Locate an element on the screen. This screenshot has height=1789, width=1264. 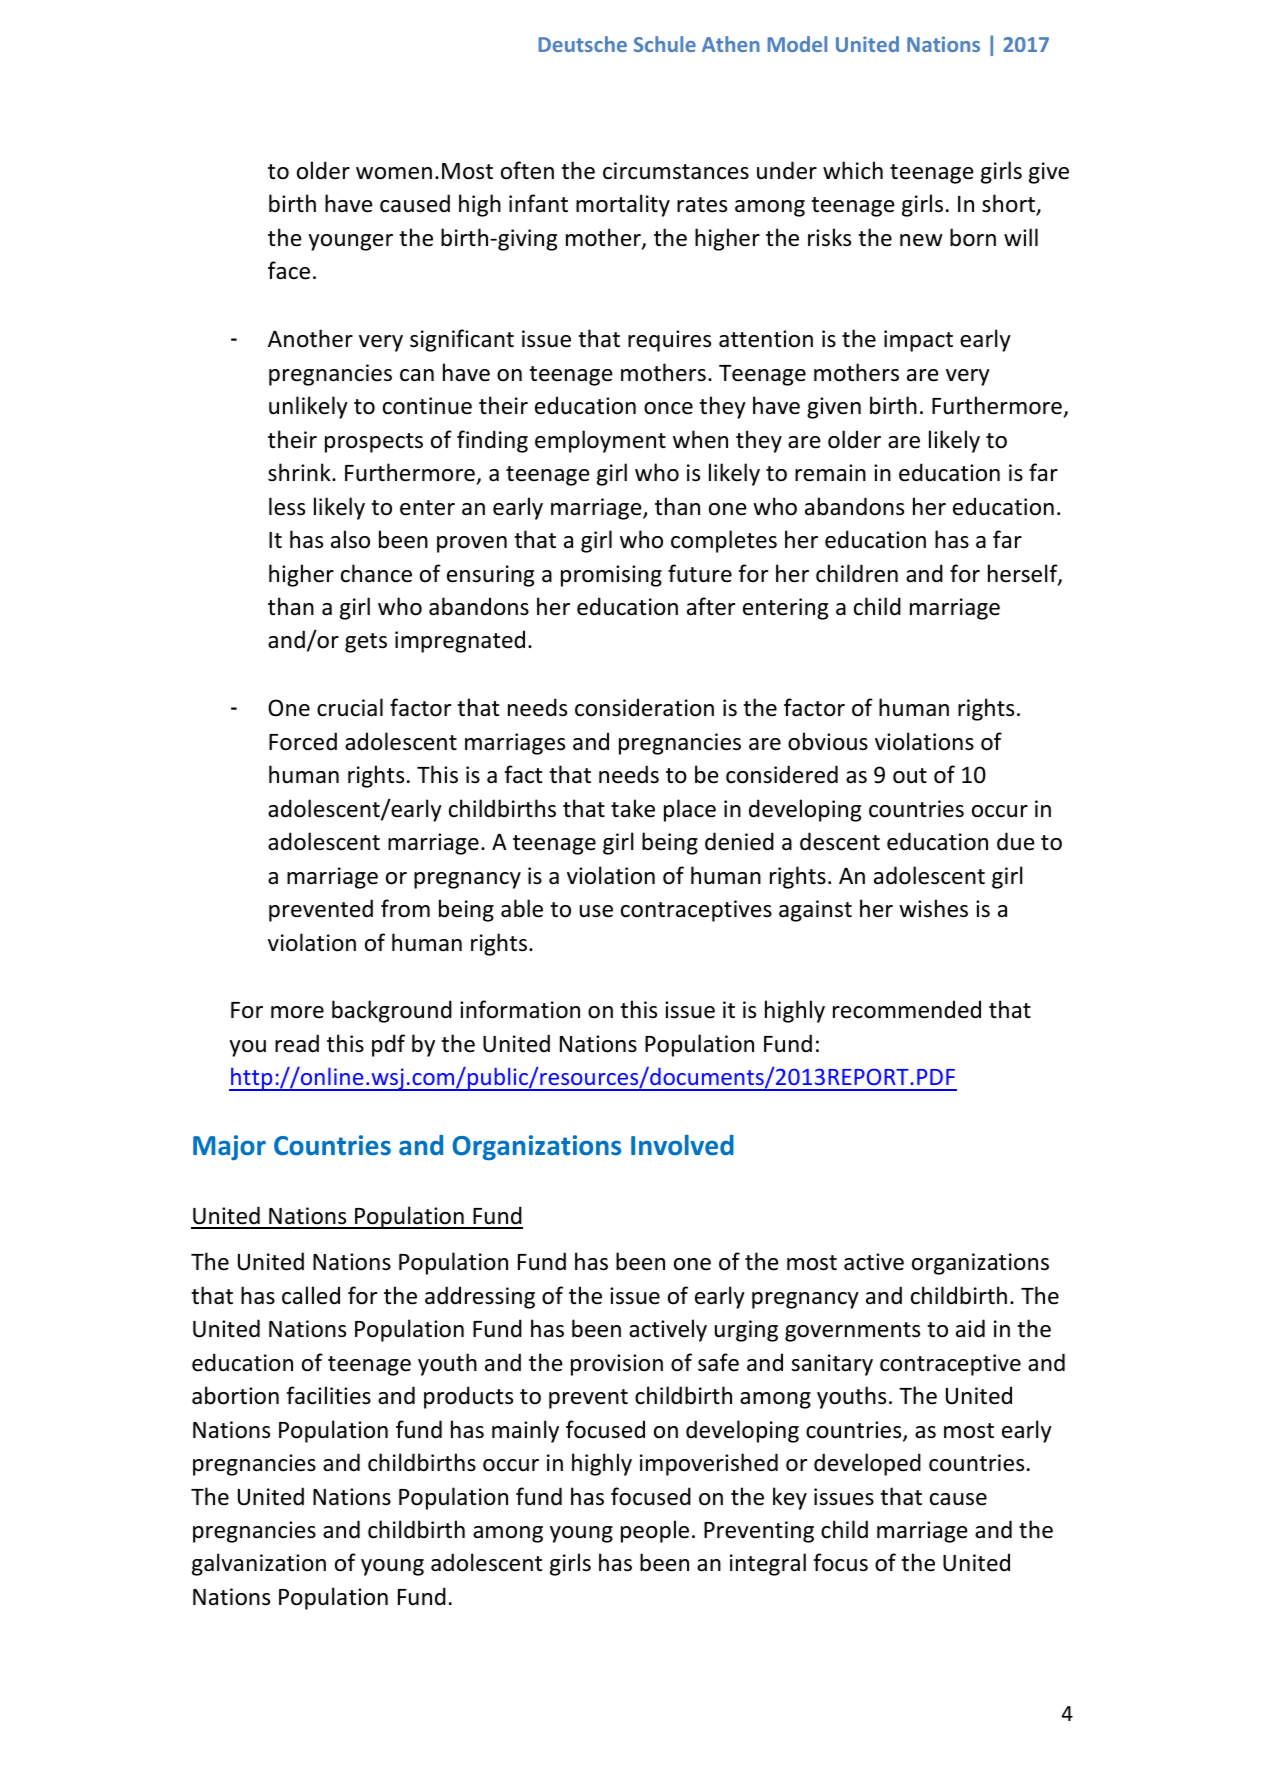
read is located at coordinates (297, 1043).
